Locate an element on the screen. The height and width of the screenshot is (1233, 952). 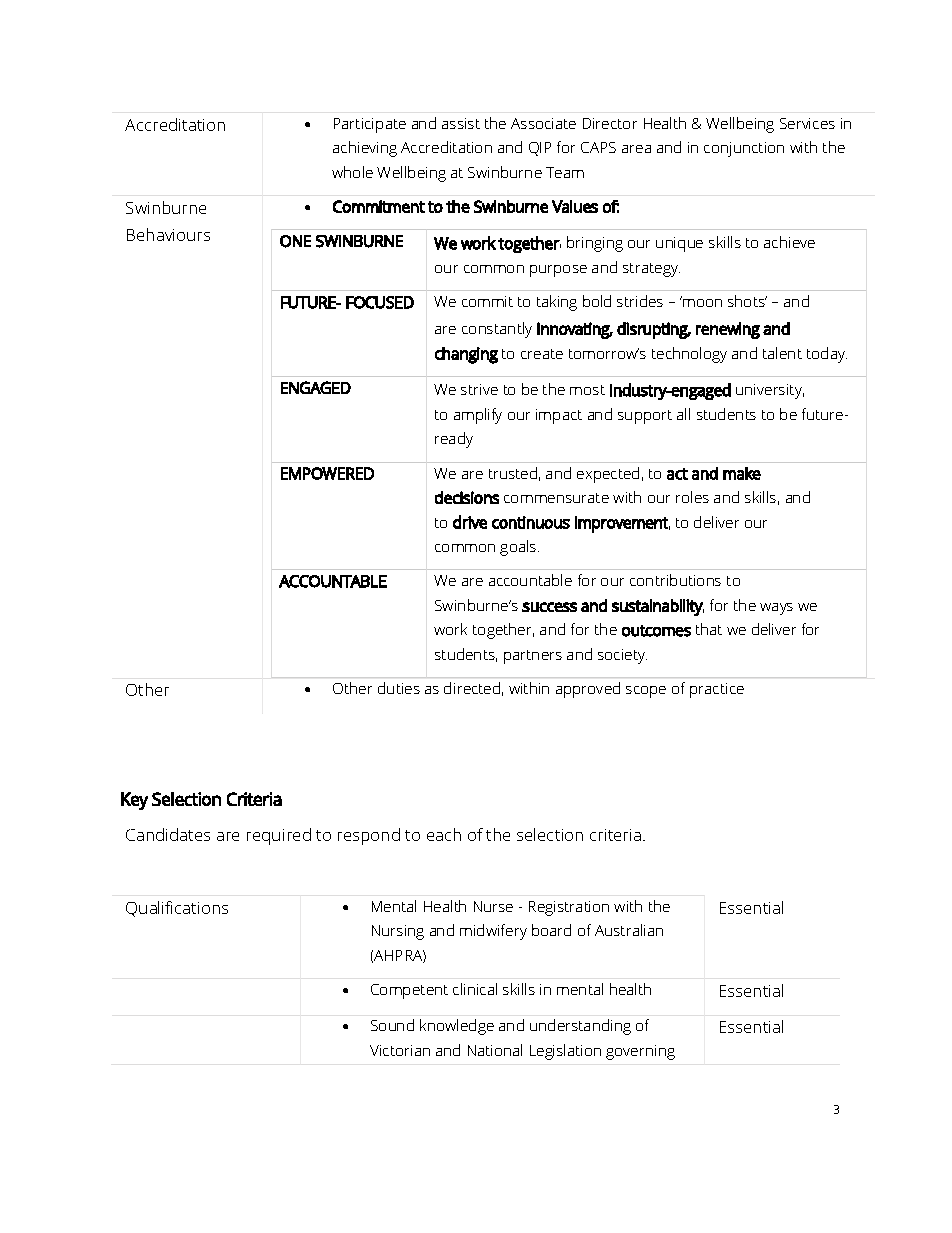
renewing is located at coordinates (728, 330).
